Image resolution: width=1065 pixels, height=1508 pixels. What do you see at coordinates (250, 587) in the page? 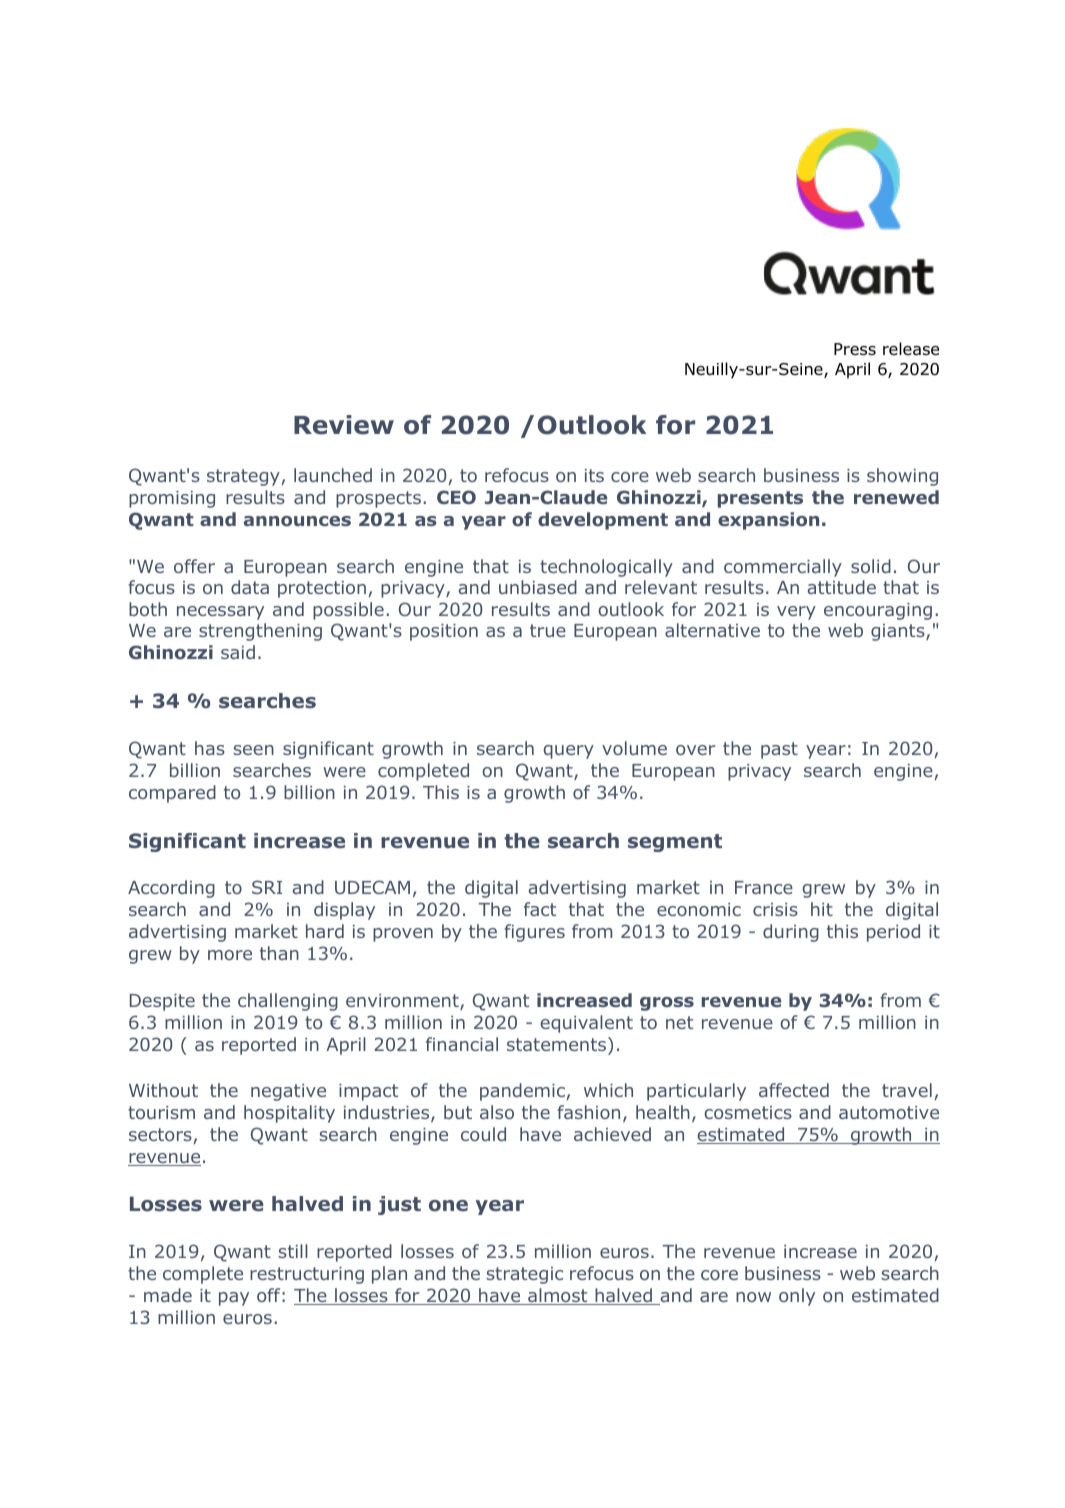
I see `data` at bounding box center [250, 587].
